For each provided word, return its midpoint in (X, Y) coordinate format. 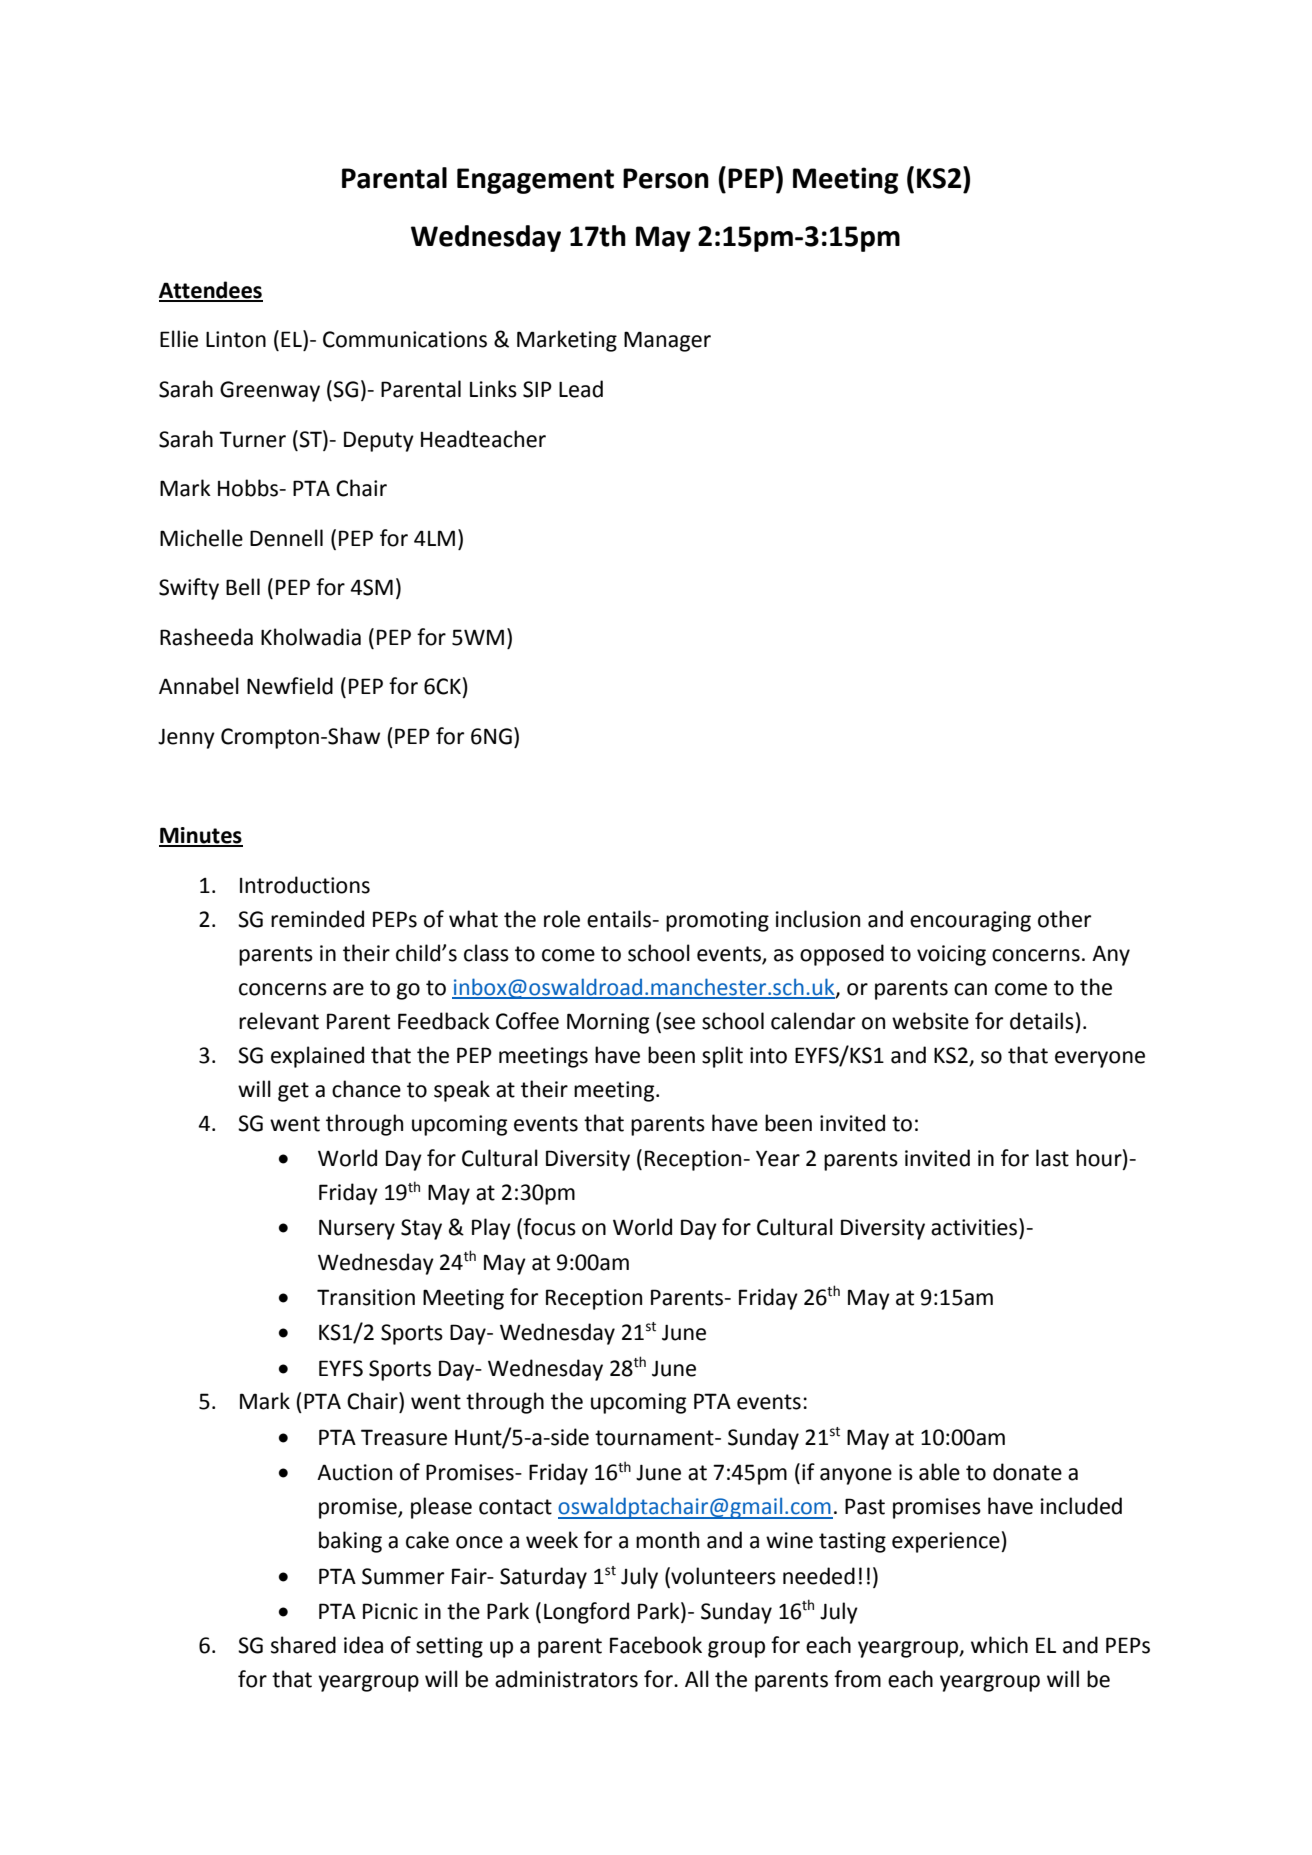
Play (491, 1229)
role (562, 919)
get (293, 1092)
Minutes (201, 836)
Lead (581, 389)
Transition (366, 1297)
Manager (667, 341)
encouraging (970, 921)
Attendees (211, 291)
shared (303, 1645)
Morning (608, 1023)
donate (1027, 1472)
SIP (537, 389)
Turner (252, 439)
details (1042, 1021)
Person (666, 178)
